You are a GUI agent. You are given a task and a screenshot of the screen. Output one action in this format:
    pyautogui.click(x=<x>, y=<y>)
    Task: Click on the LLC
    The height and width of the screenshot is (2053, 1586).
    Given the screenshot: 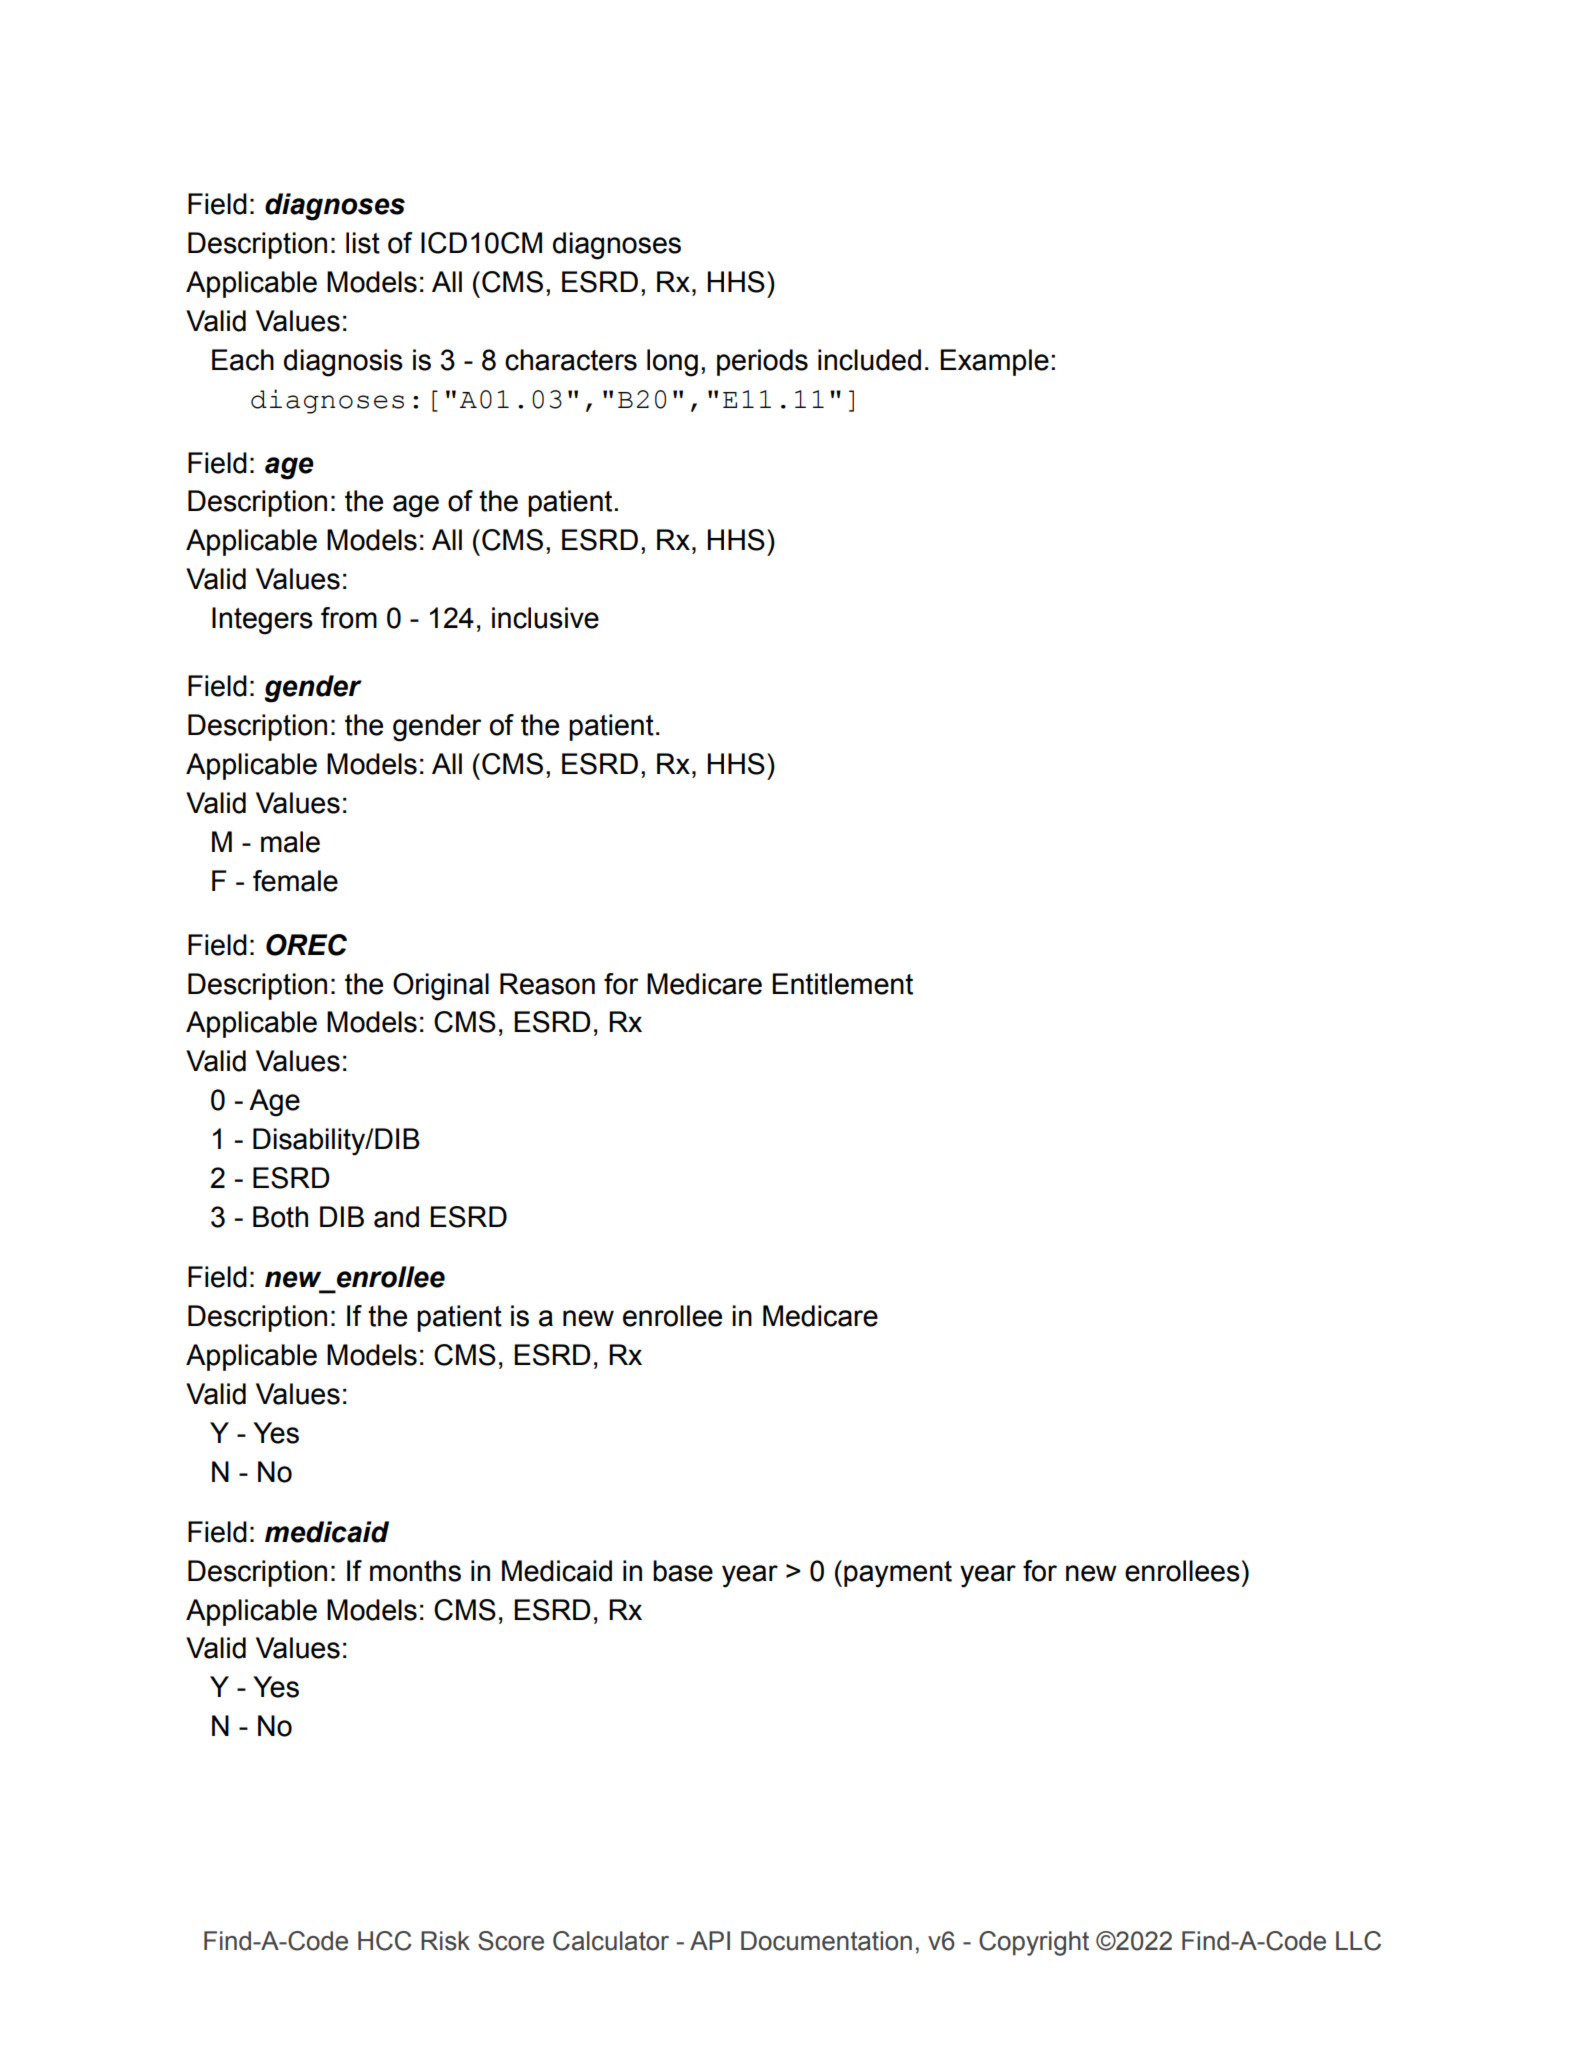 What is the action you would take?
    pyautogui.click(x=1358, y=1941)
